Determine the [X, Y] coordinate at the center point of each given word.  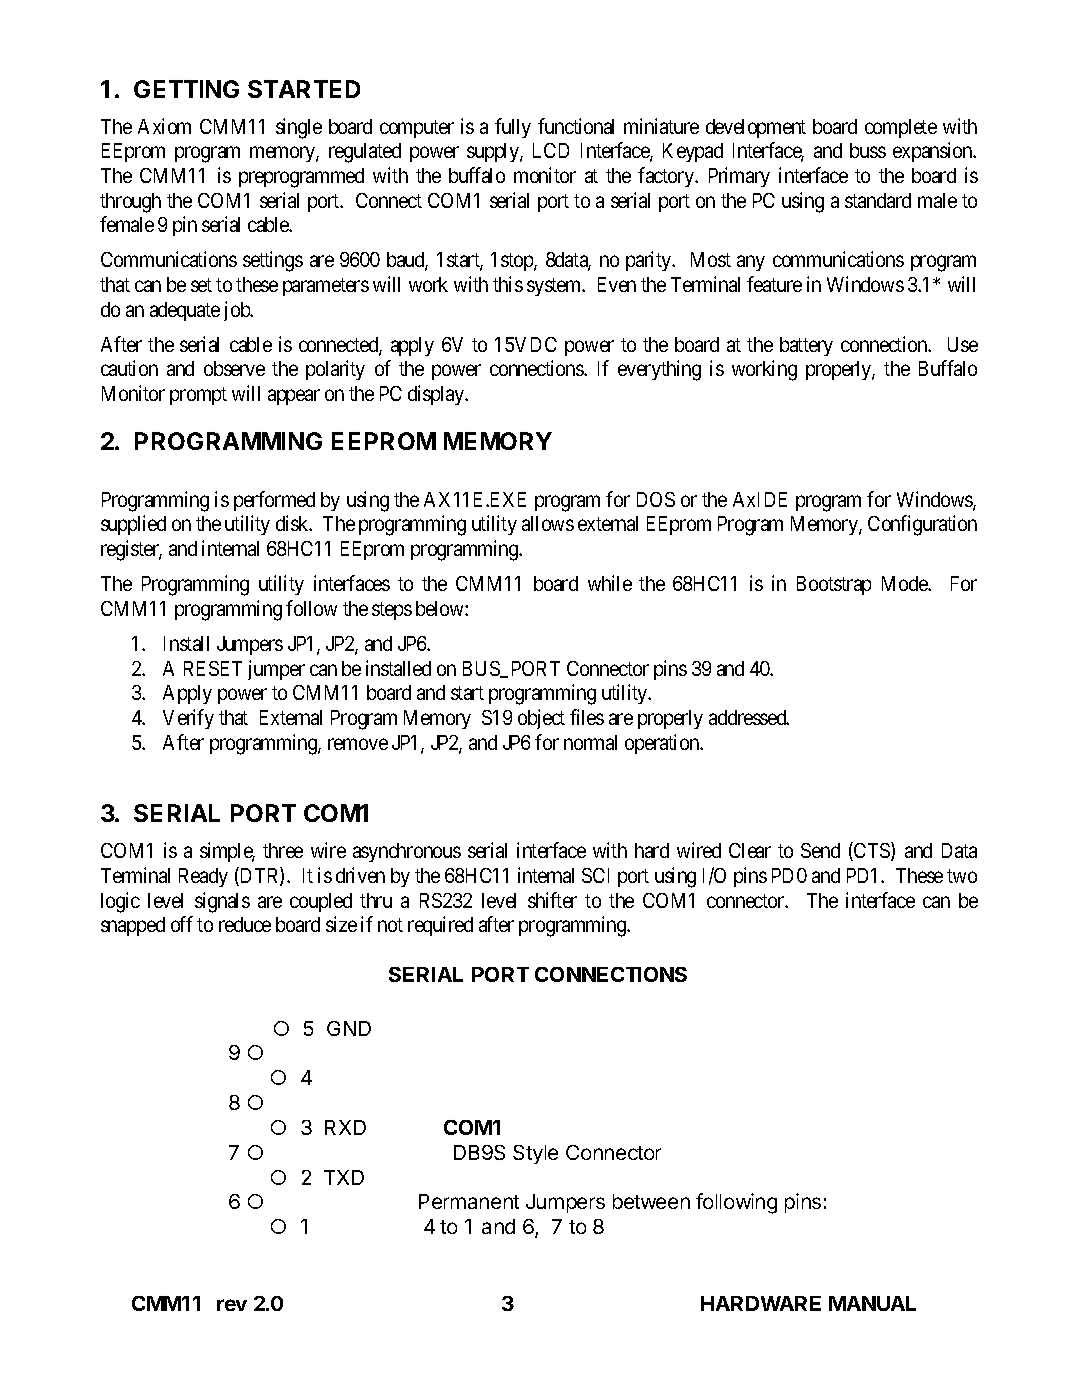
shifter [552, 900]
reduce [245, 924]
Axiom [164, 126]
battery [806, 346]
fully [513, 128]
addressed [749, 717]
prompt [198, 396]
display [437, 395]
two [962, 876]
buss [868, 150]
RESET [213, 668]
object [541, 719]
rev [232, 1305]
